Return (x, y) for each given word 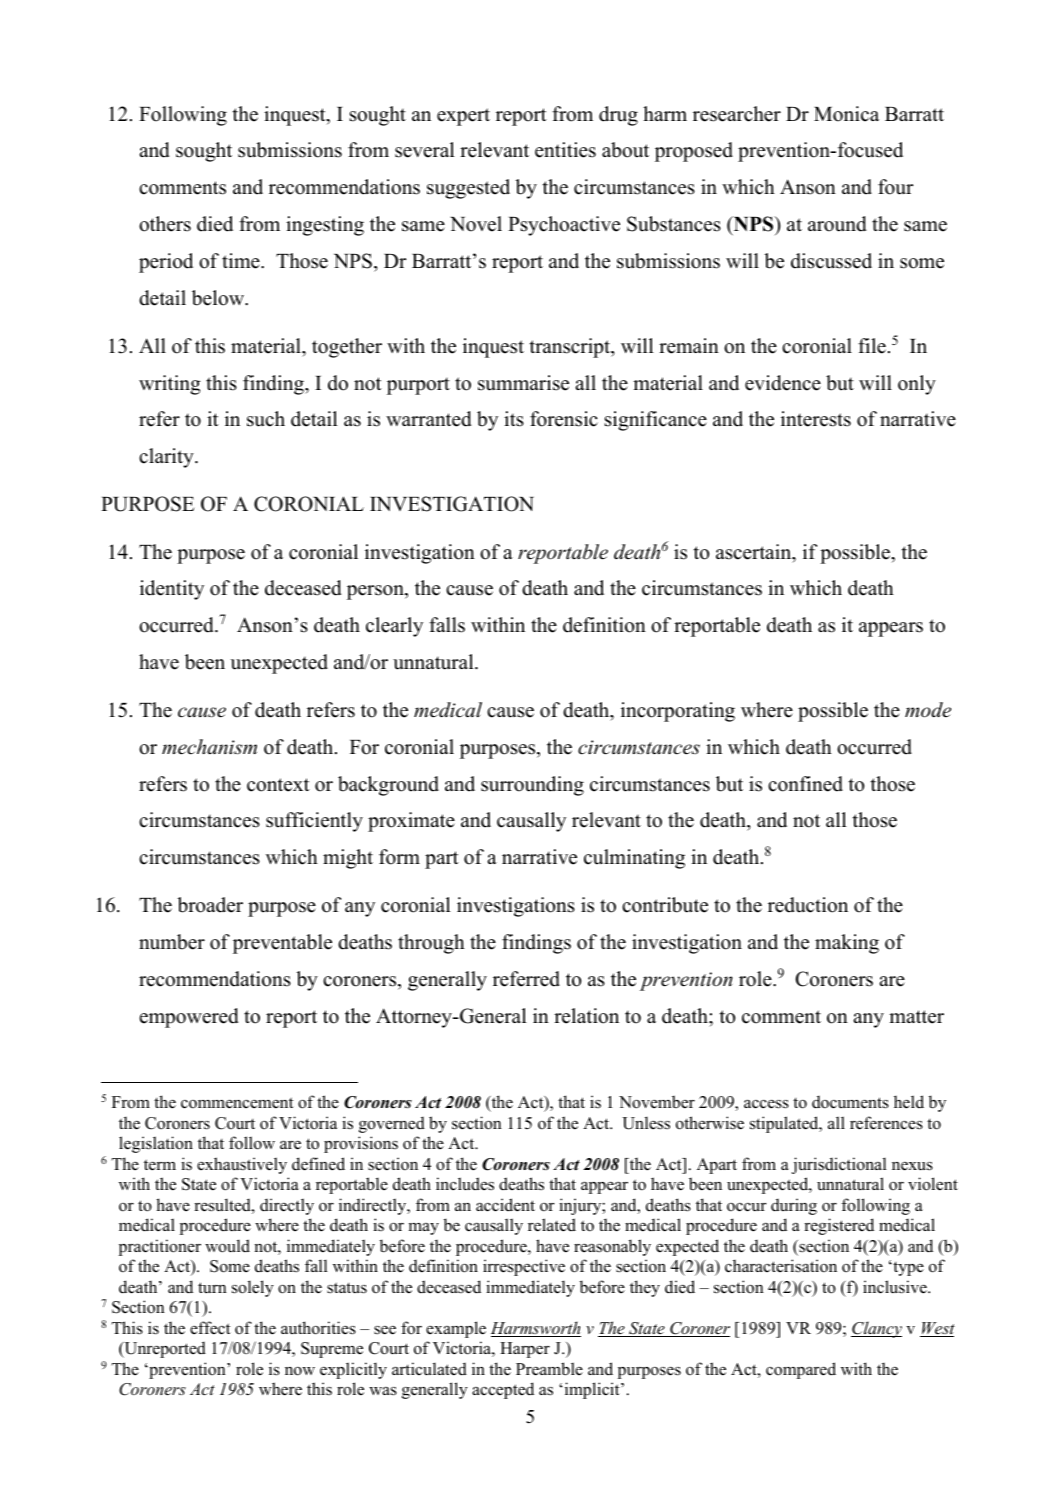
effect (210, 1328)
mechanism (209, 747)
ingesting (325, 226)
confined (805, 784)
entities (565, 150)
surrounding (532, 786)
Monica (846, 114)
